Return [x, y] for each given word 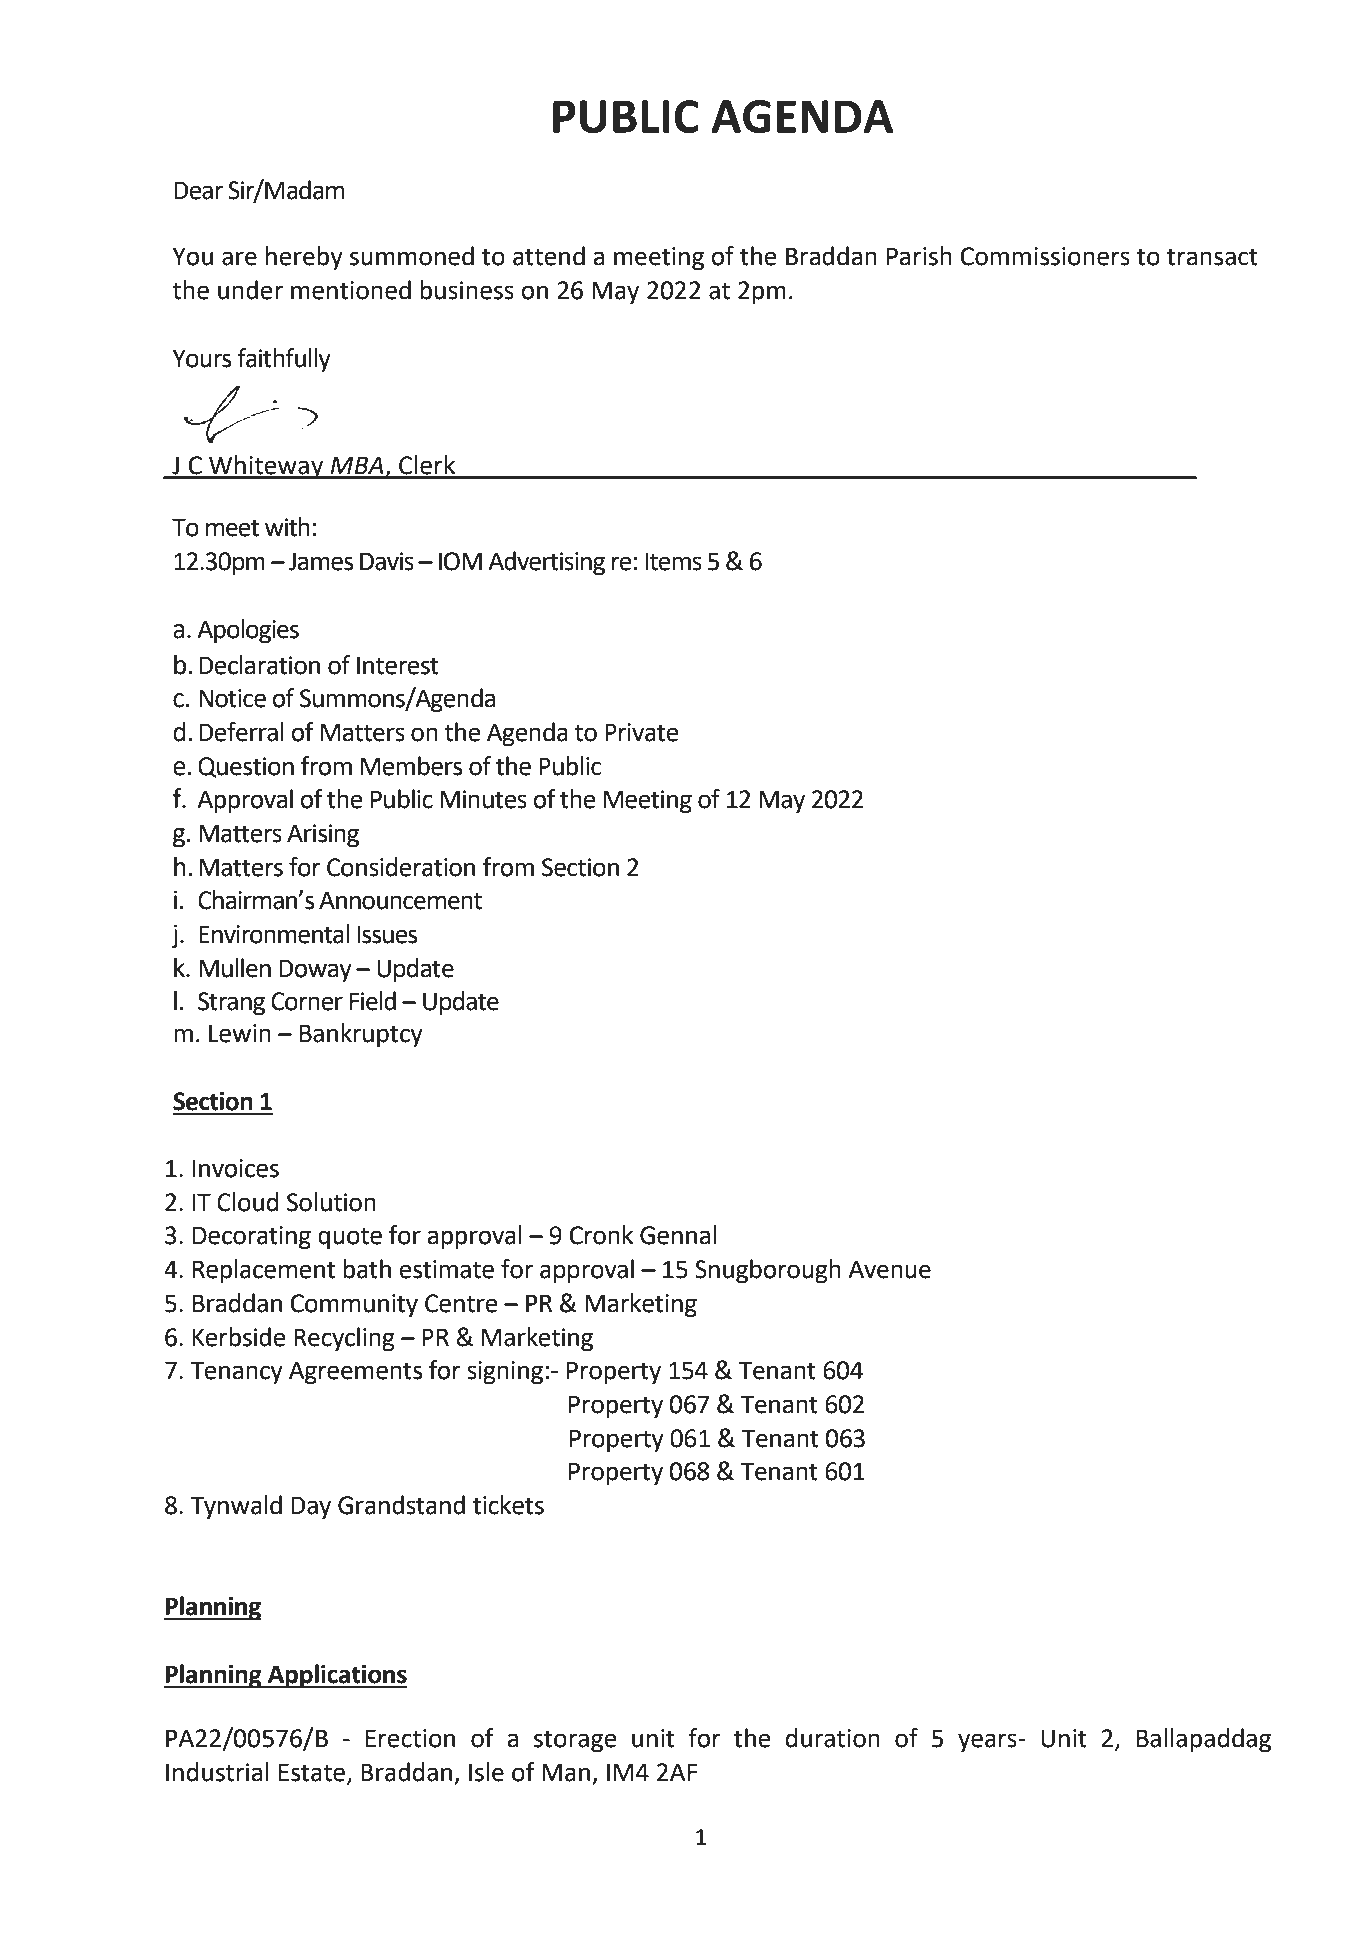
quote [350, 1238]
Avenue [889, 1269]
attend [549, 256]
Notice [232, 698]
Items [673, 561]
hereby [304, 258]
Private [641, 732]
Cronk [601, 1235]
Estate [312, 1772]
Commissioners [1045, 256]
